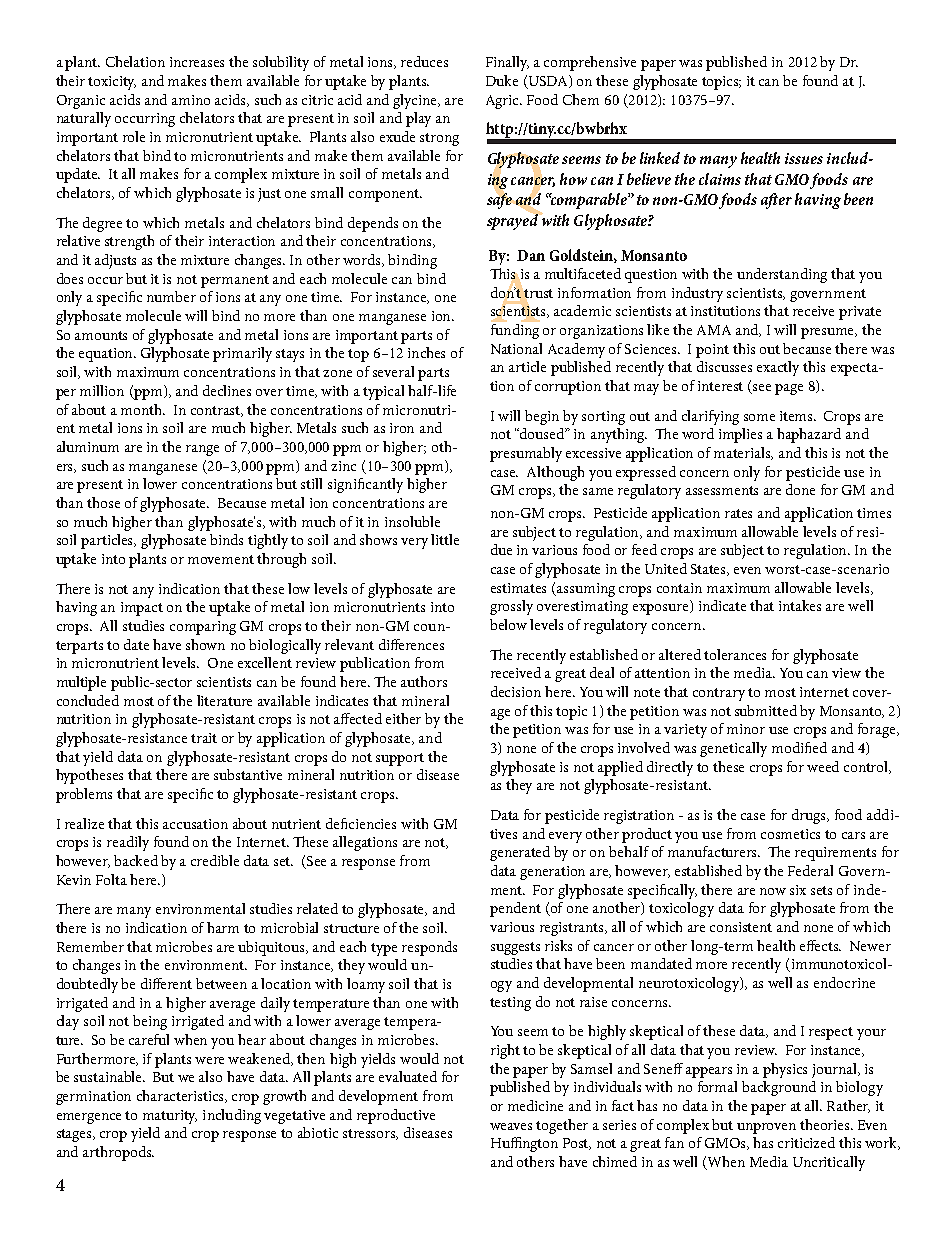 Image resolution: width=952 pixels, height=1233 pixels. What do you see at coordinates (101, 335) in the screenshot?
I see `amounts` at bounding box center [101, 335].
